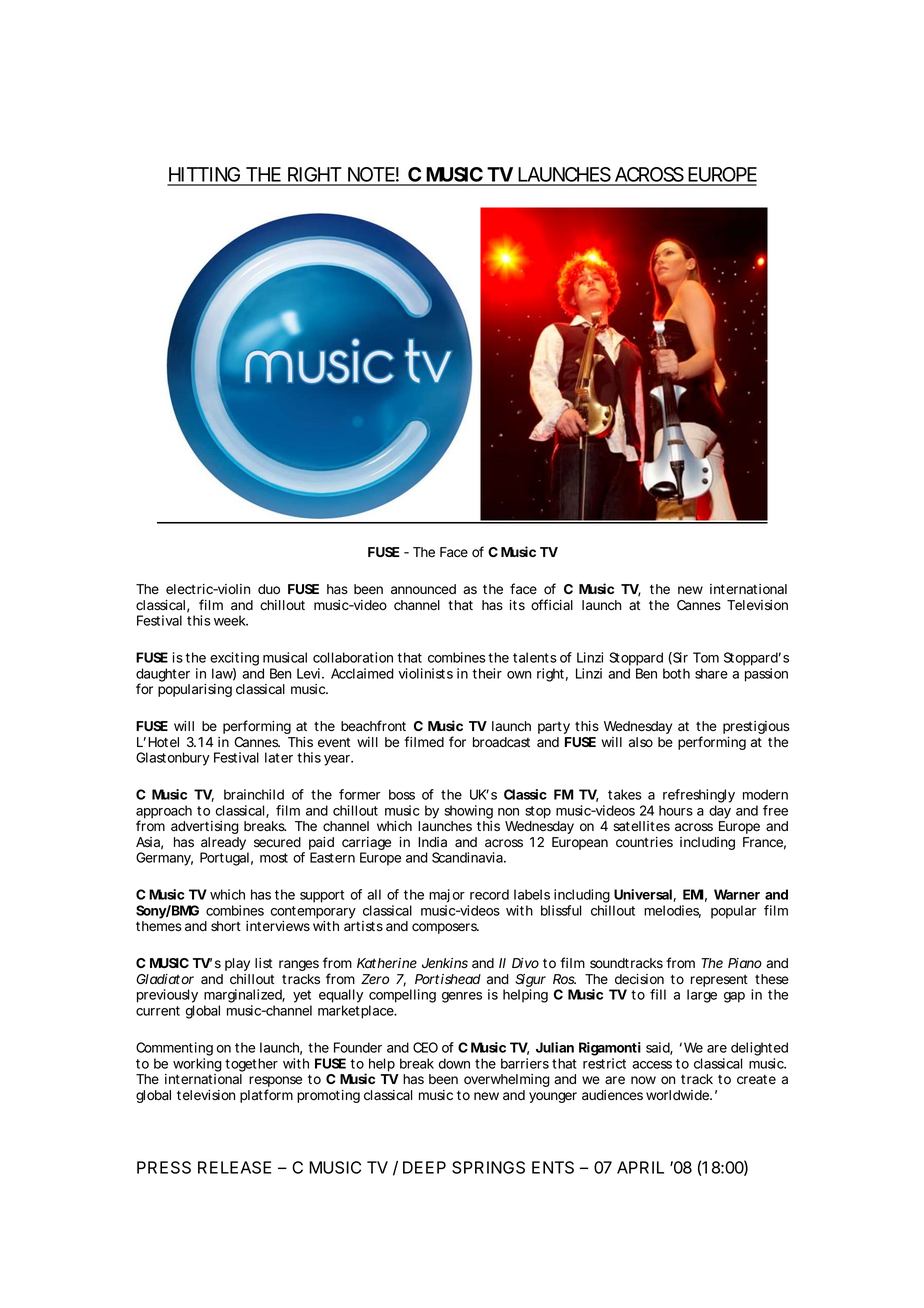 The width and height of the page is (924, 1308). I want to click on official, so click(552, 604).
